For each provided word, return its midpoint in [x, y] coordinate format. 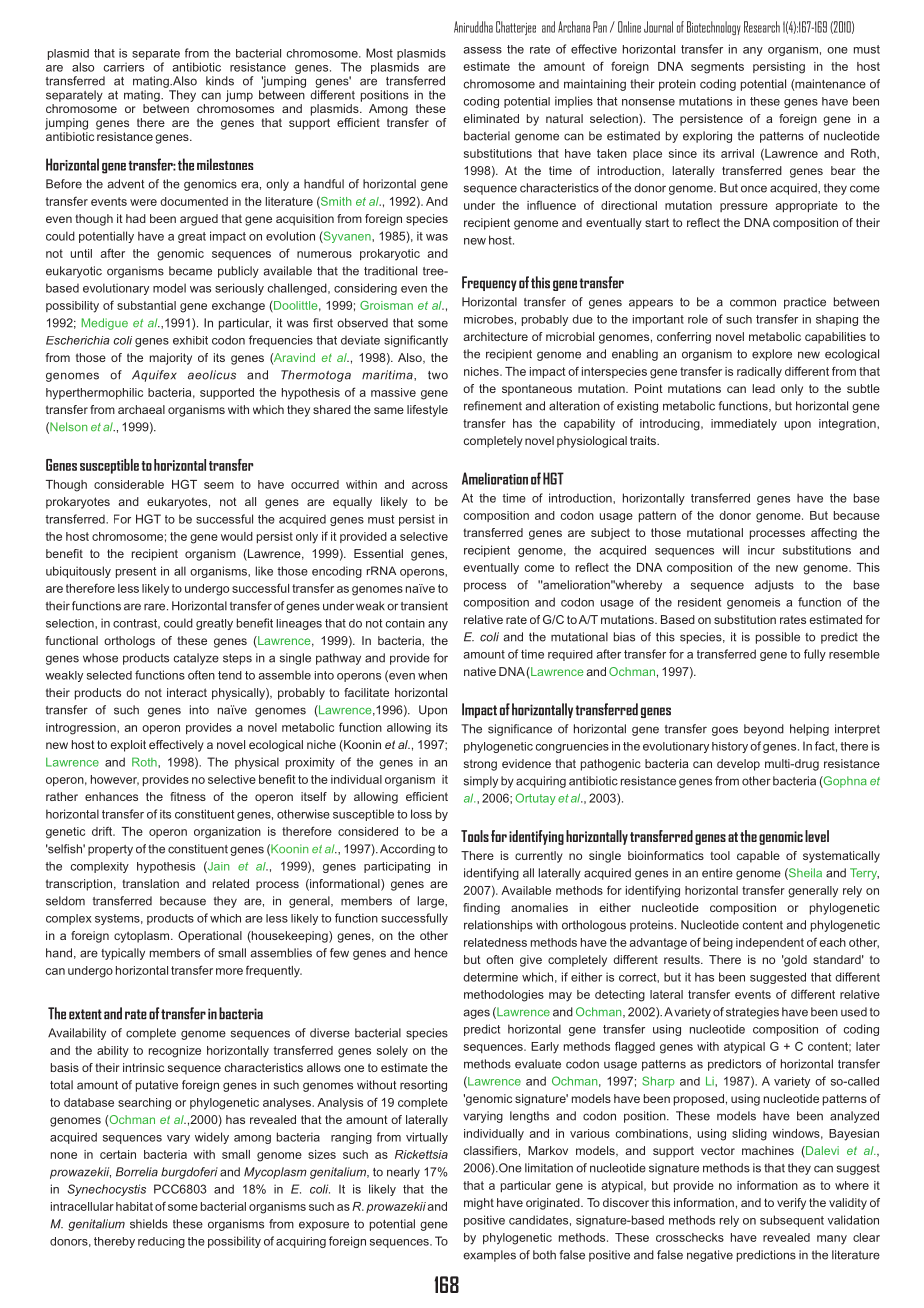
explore [772, 355]
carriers [123, 67]
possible [778, 638]
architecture [495, 336]
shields [149, 1224]
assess [483, 50]
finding [481, 909]
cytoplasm [143, 937]
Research [762, 27]
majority [171, 359]
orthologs [129, 642]
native [480, 671]
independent [770, 943]
